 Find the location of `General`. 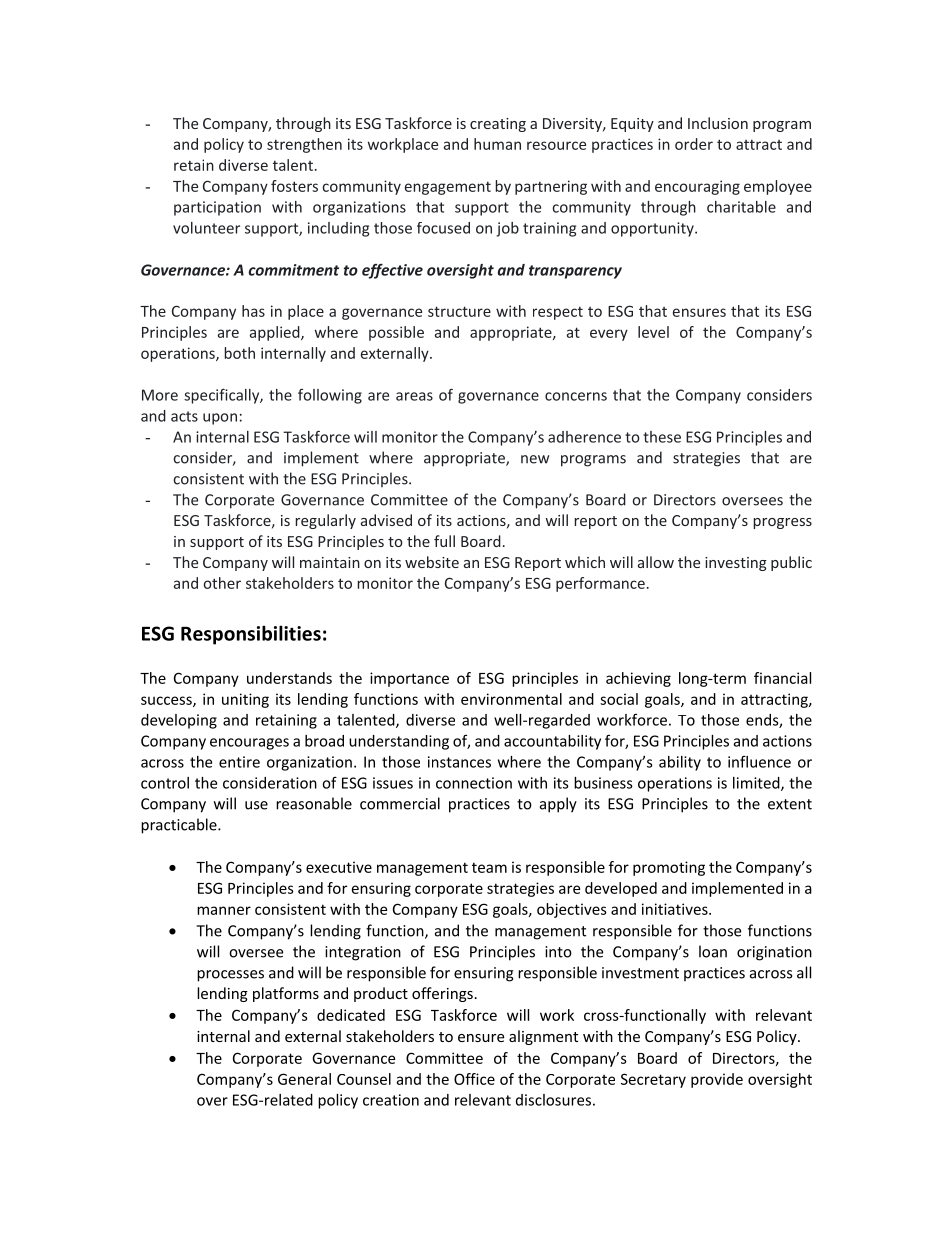

General is located at coordinates (304, 1079).
